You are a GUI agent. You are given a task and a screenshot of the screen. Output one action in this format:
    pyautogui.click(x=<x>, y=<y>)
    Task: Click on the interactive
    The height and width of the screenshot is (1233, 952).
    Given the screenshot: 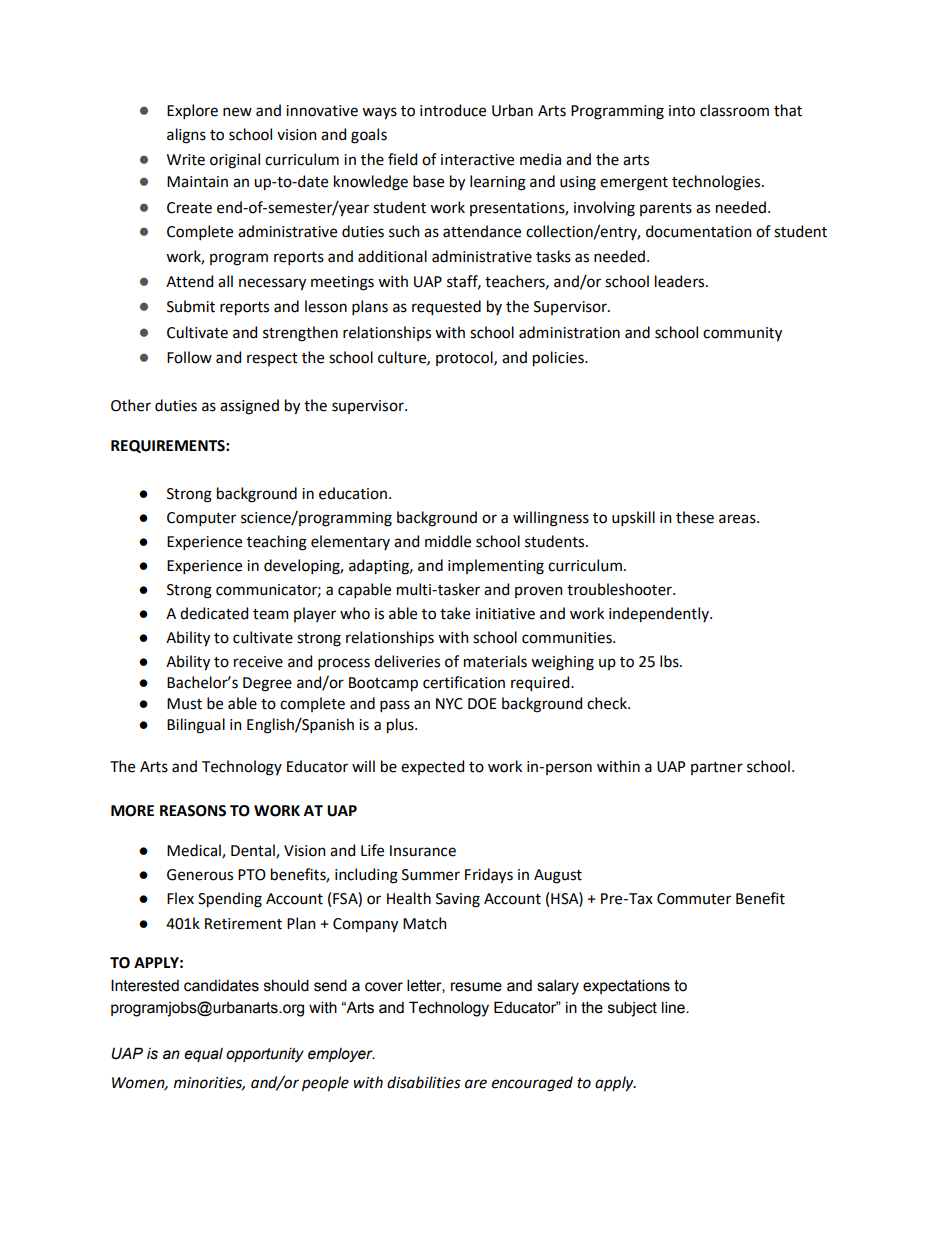 What is the action you would take?
    pyautogui.click(x=477, y=160)
